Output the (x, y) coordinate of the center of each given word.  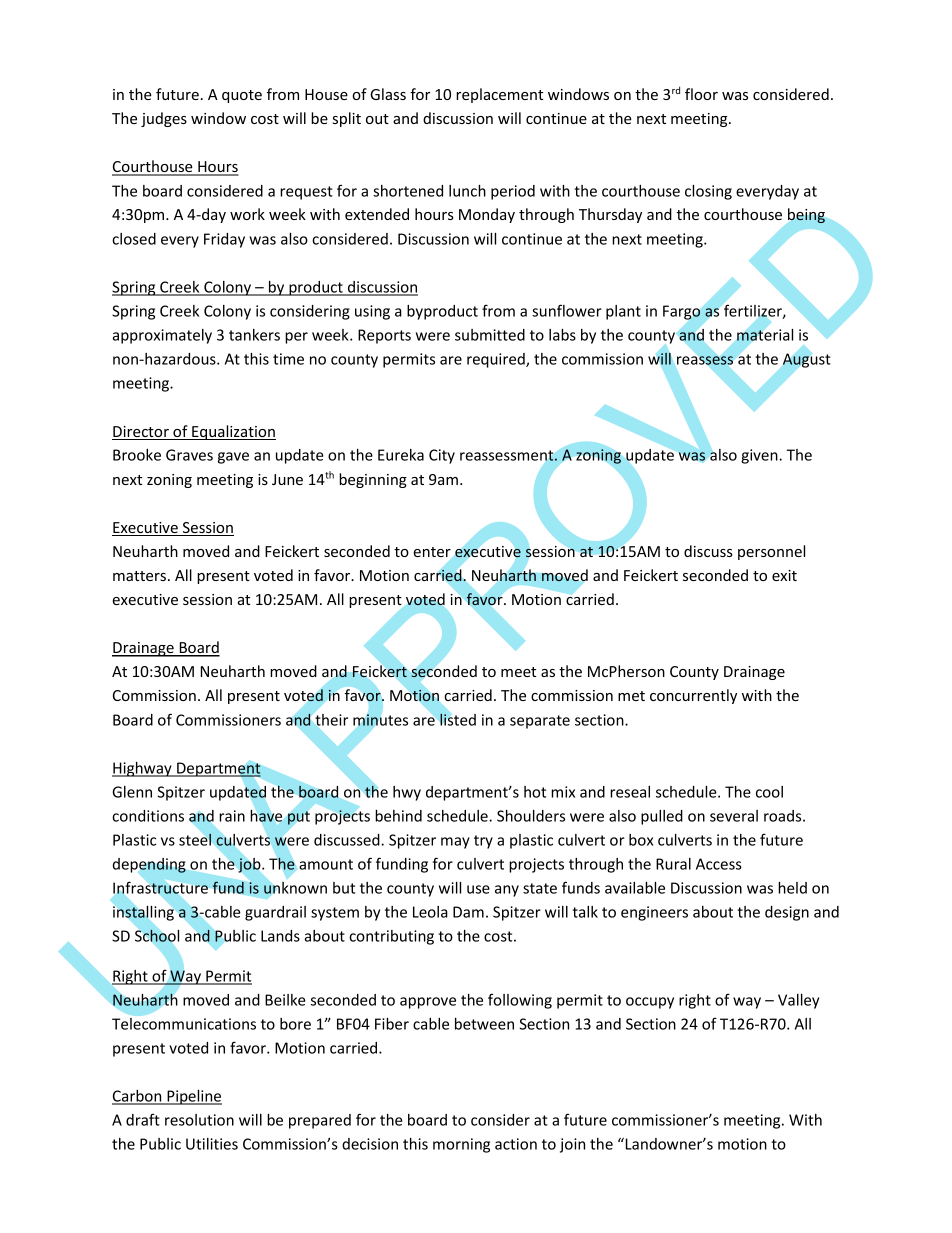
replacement (499, 95)
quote (242, 96)
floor (701, 94)
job (250, 865)
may (455, 843)
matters (139, 576)
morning (461, 1145)
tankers (254, 335)
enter (432, 552)
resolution (199, 1120)
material (765, 335)
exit (784, 575)
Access (719, 864)
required (497, 360)
